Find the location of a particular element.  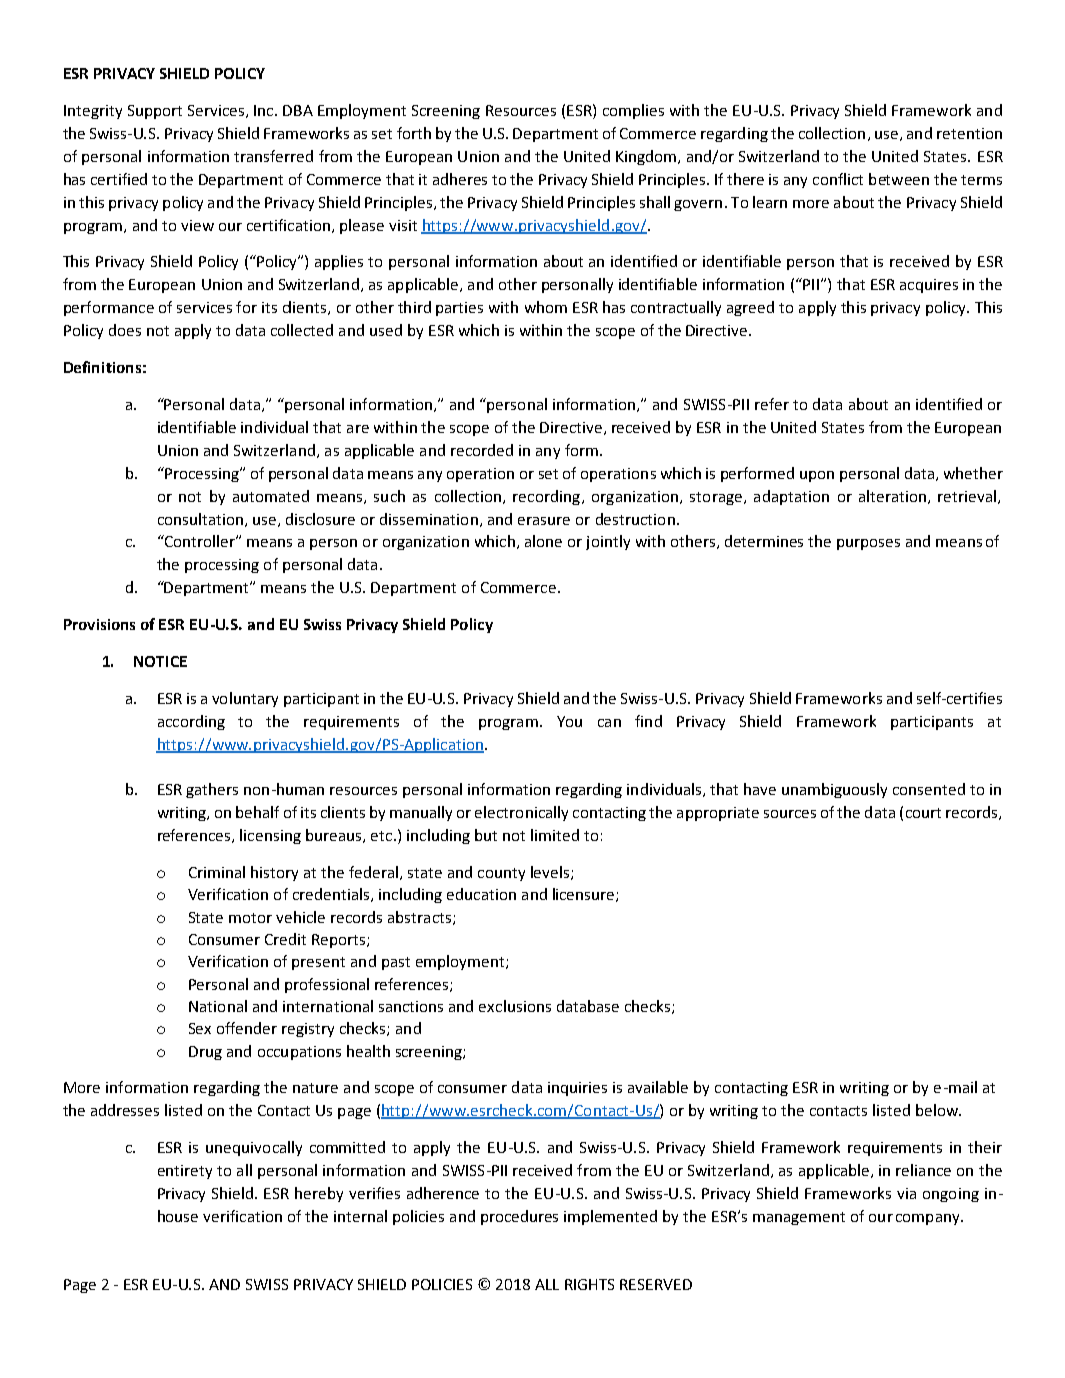

entirety is located at coordinates (185, 1172).
